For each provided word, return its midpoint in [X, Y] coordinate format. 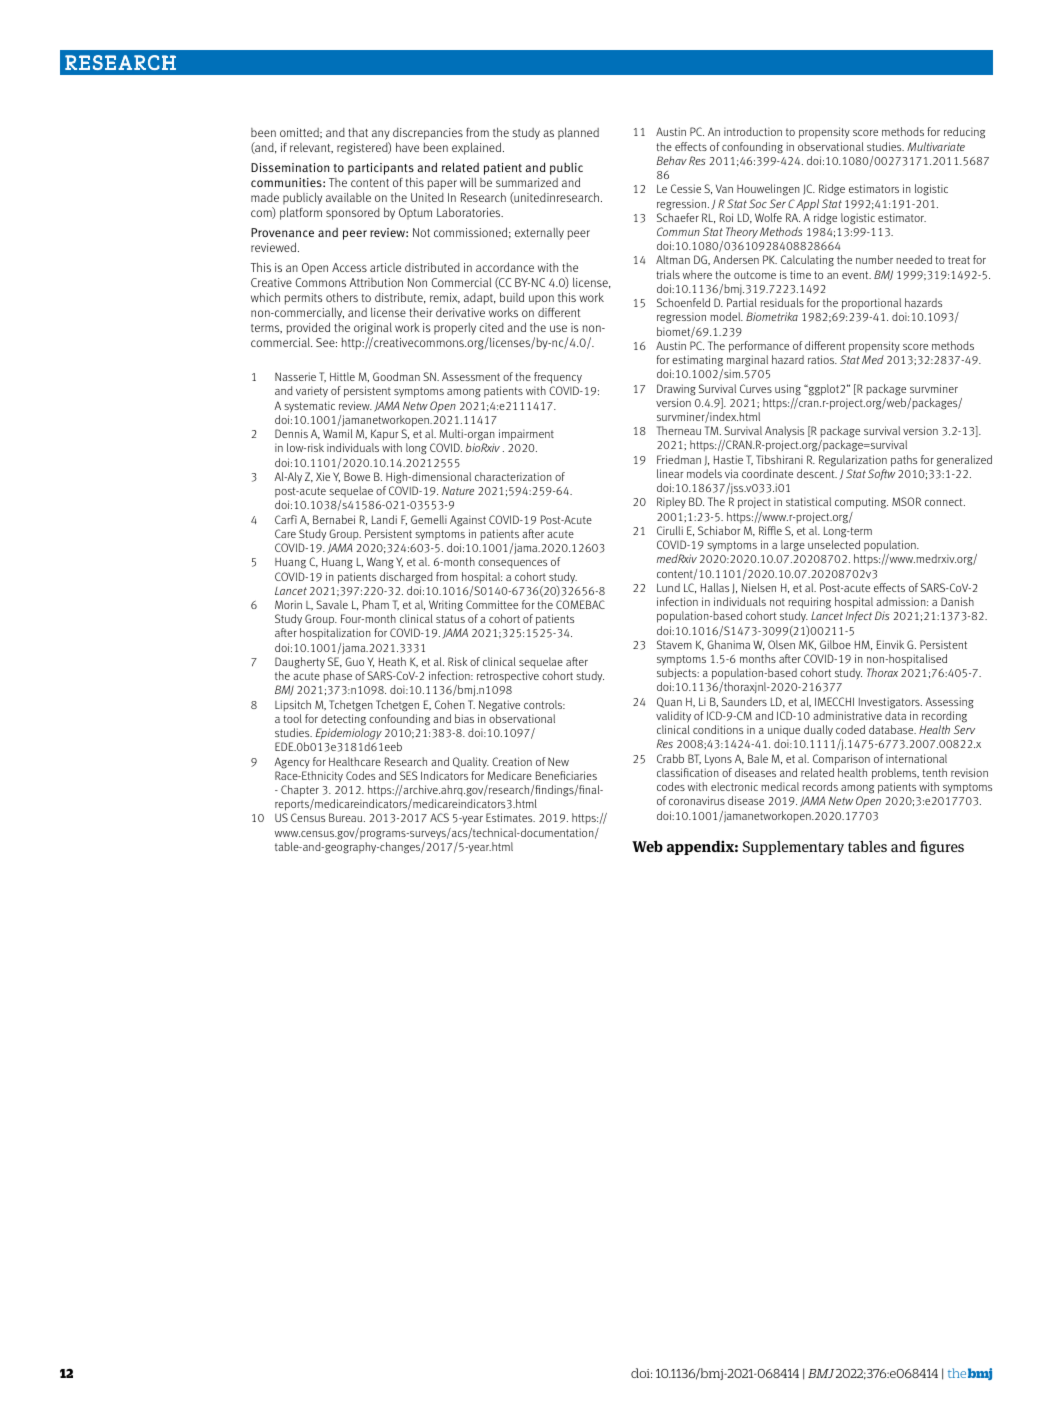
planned [578, 133]
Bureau [347, 817]
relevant [311, 148]
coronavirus [697, 800]
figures [942, 847]
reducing [964, 133]
